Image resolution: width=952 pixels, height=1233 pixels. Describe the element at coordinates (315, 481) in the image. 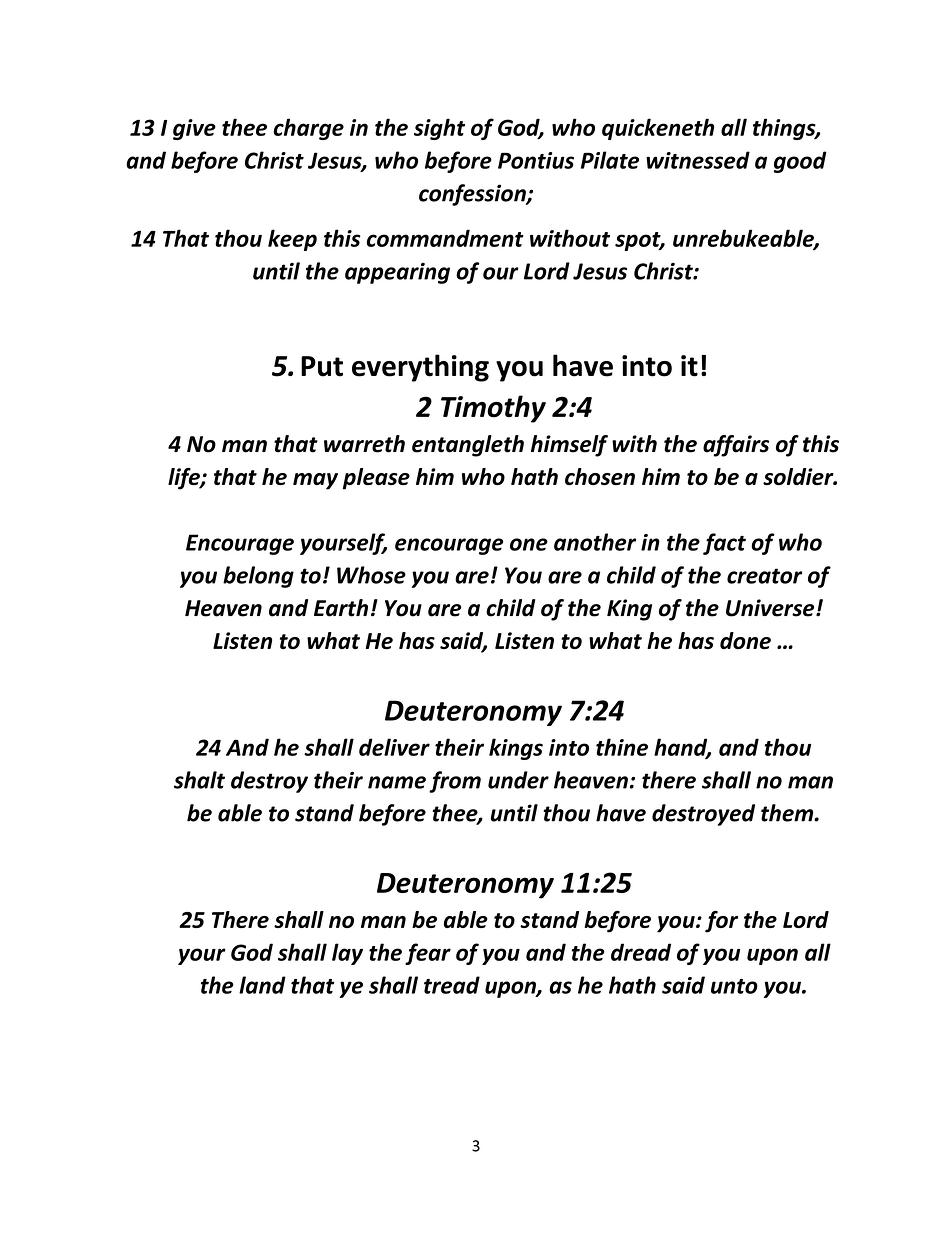

I see `may` at that location.
